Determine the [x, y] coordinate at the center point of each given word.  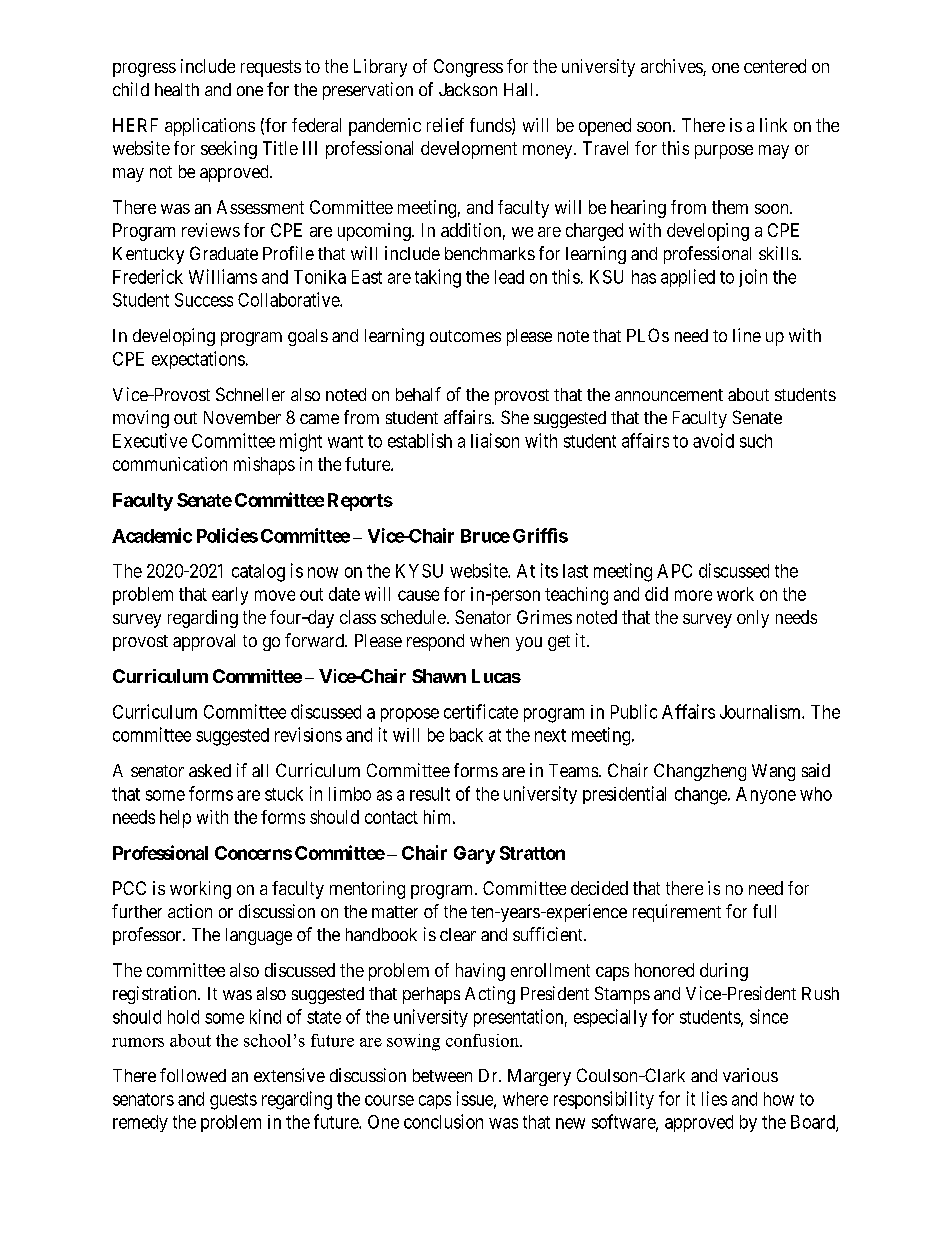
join [753, 278]
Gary [474, 855]
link [773, 125]
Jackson [468, 89]
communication [170, 464]
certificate [481, 711]
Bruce [485, 536]
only [753, 619]
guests [233, 1101]
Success [204, 300]
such [756, 441]
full [764, 911]
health [177, 89]
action [190, 911]
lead [509, 277]
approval [204, 642]
